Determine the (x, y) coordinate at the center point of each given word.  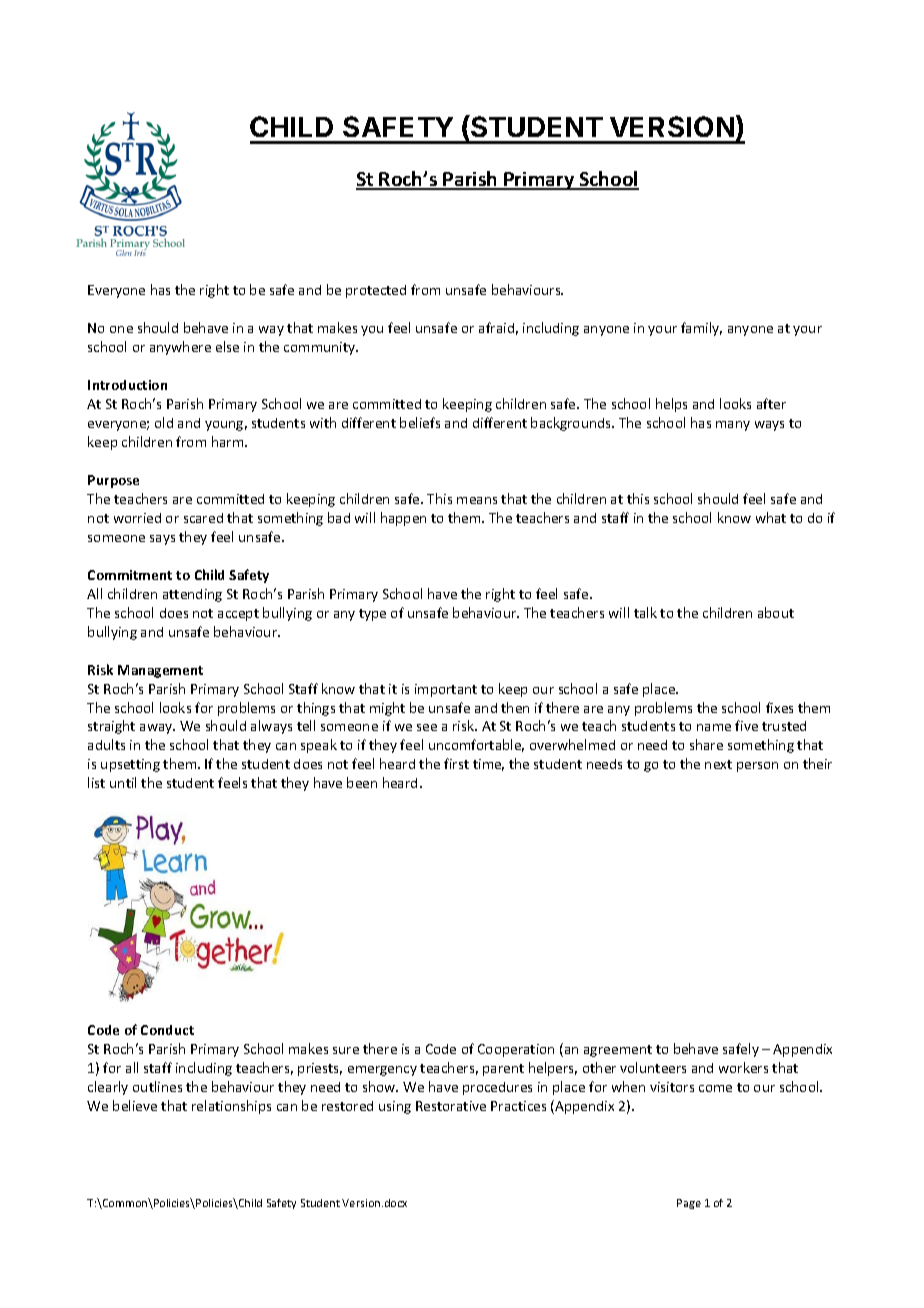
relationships (231, 1107)
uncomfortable (476, 745)
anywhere (180, 348)
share (706, 744)
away (157, 729)
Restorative (451, 1106)
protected (376, 291)
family (701, 329)
